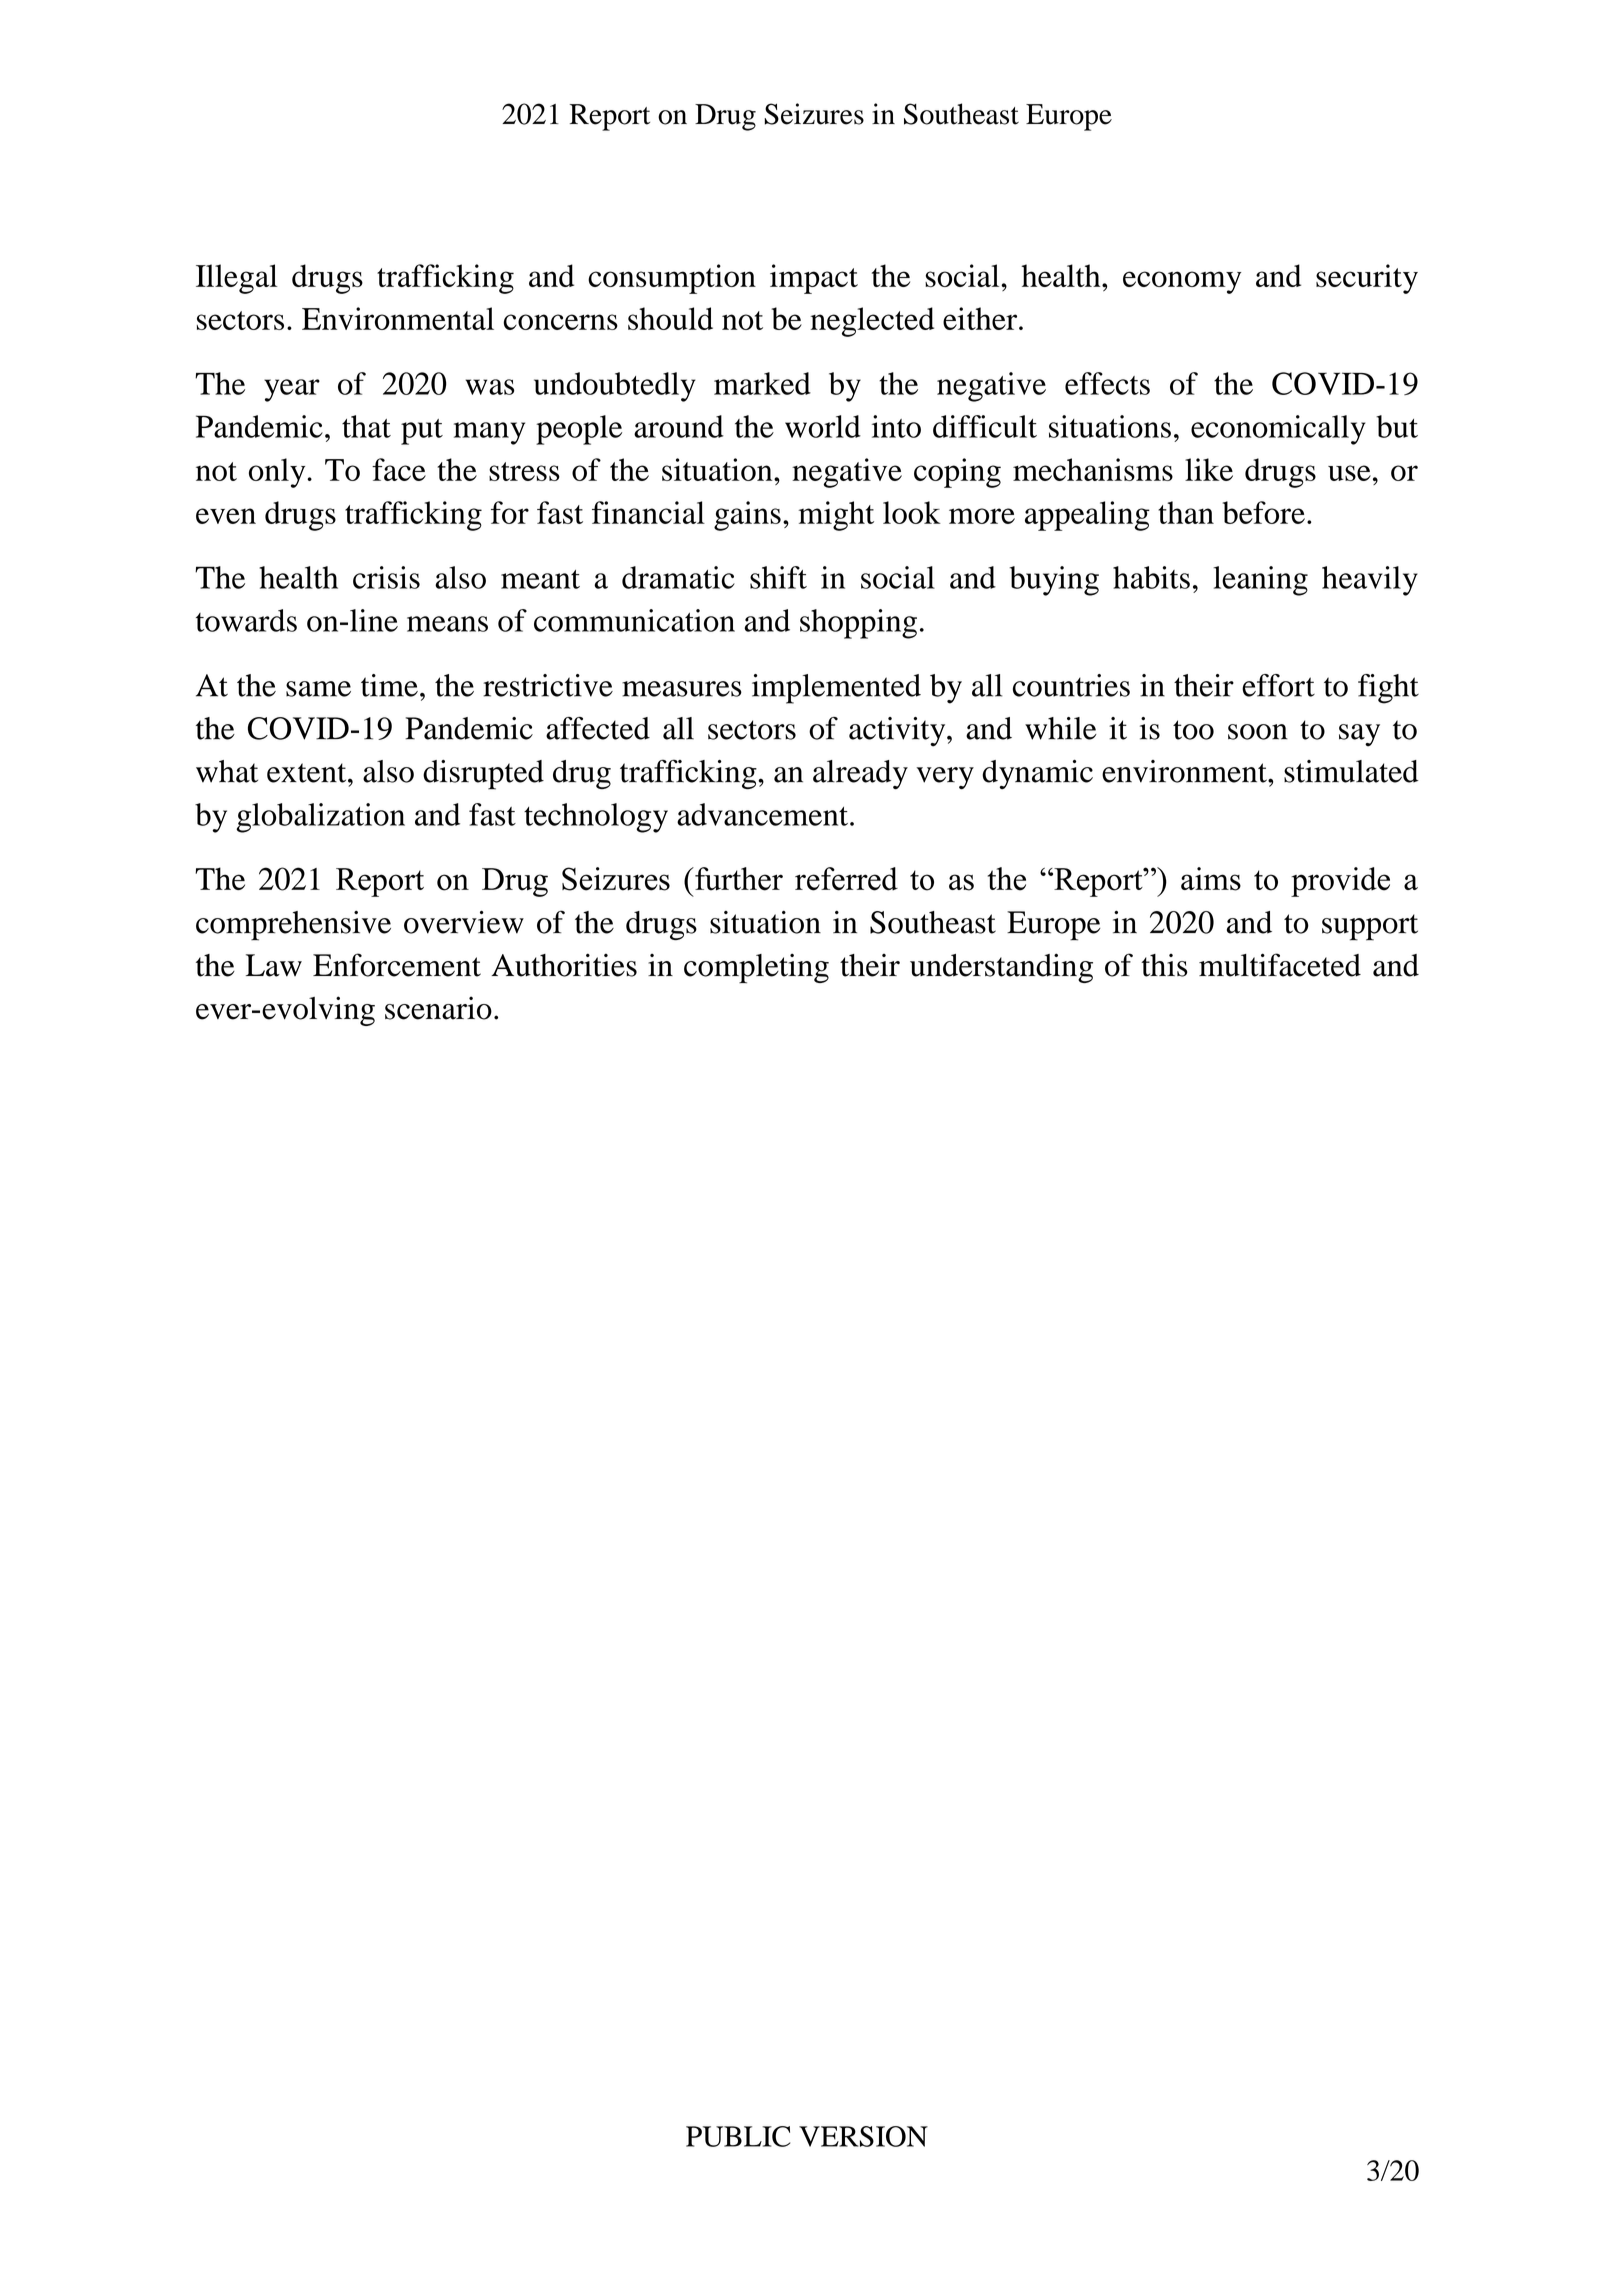 This screenshot has width=1614, height=2283. Describe the element at coordinates (756, 968) in the screenshot. I see `completing` at that location.
